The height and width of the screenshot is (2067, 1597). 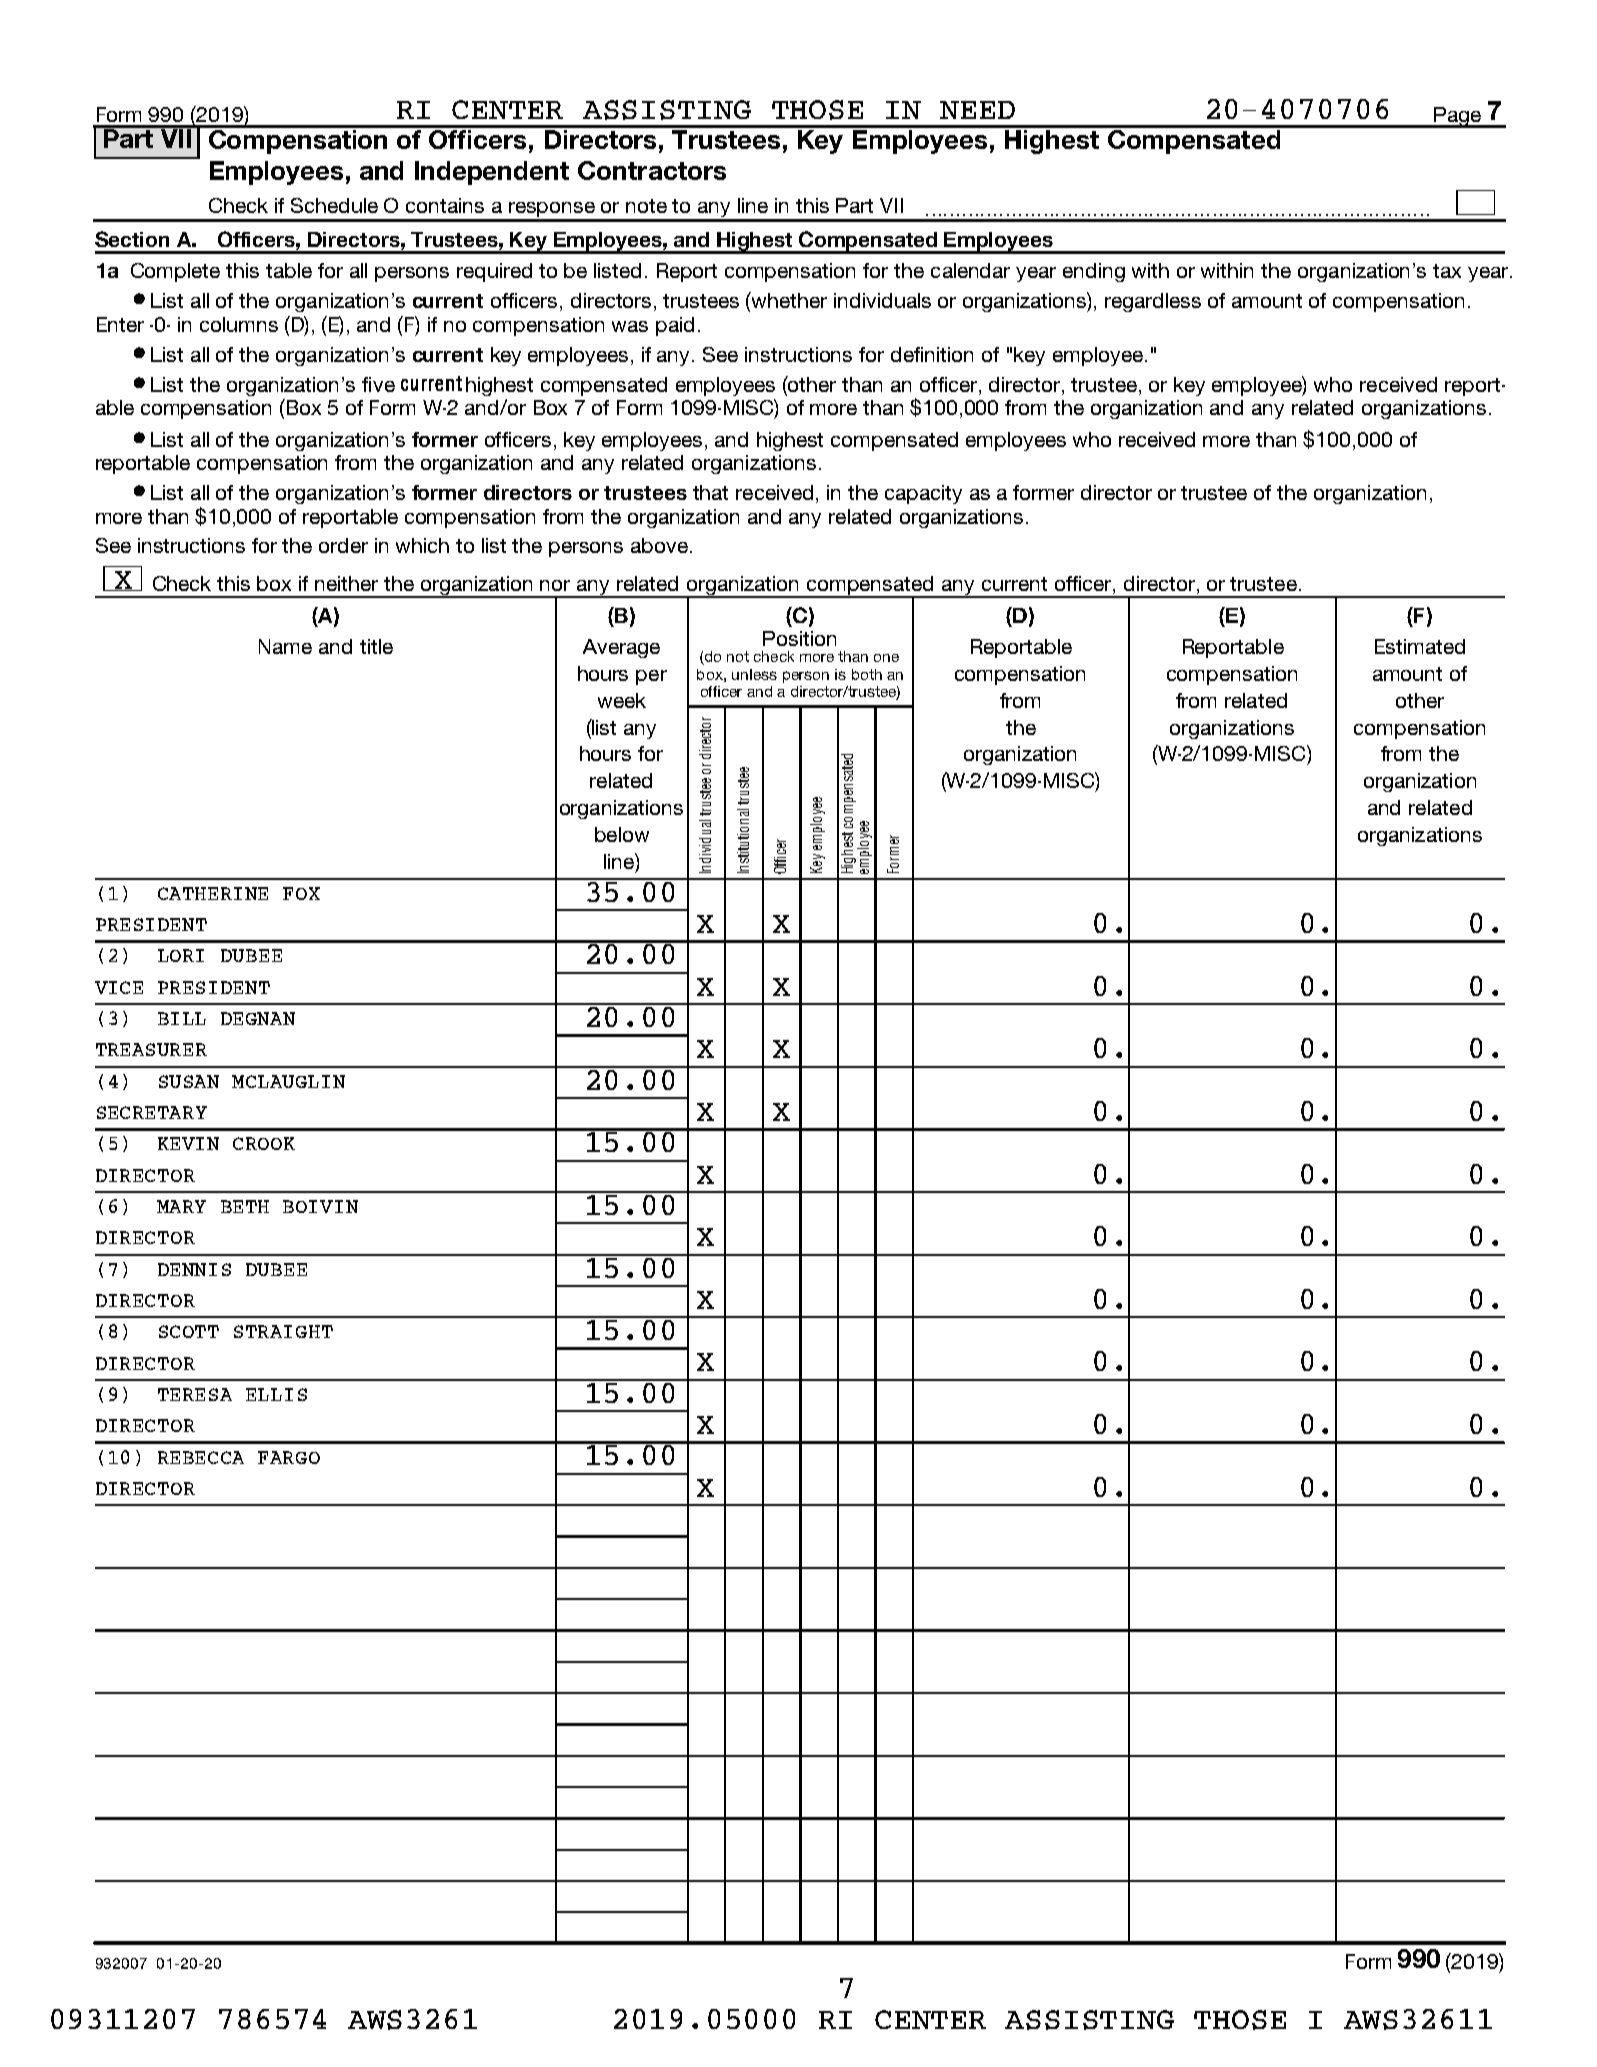 I want to click on that, so click(x=710, y=492).
